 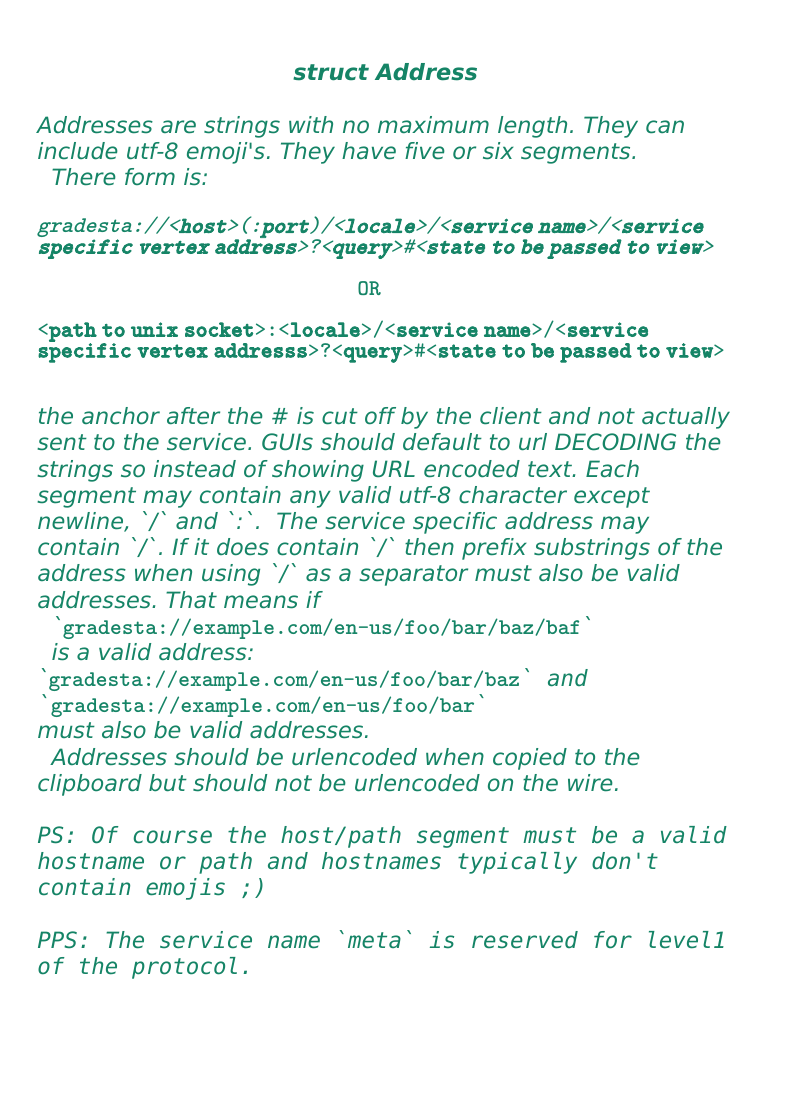 I want to click on off, so click(x=380, y=416).
